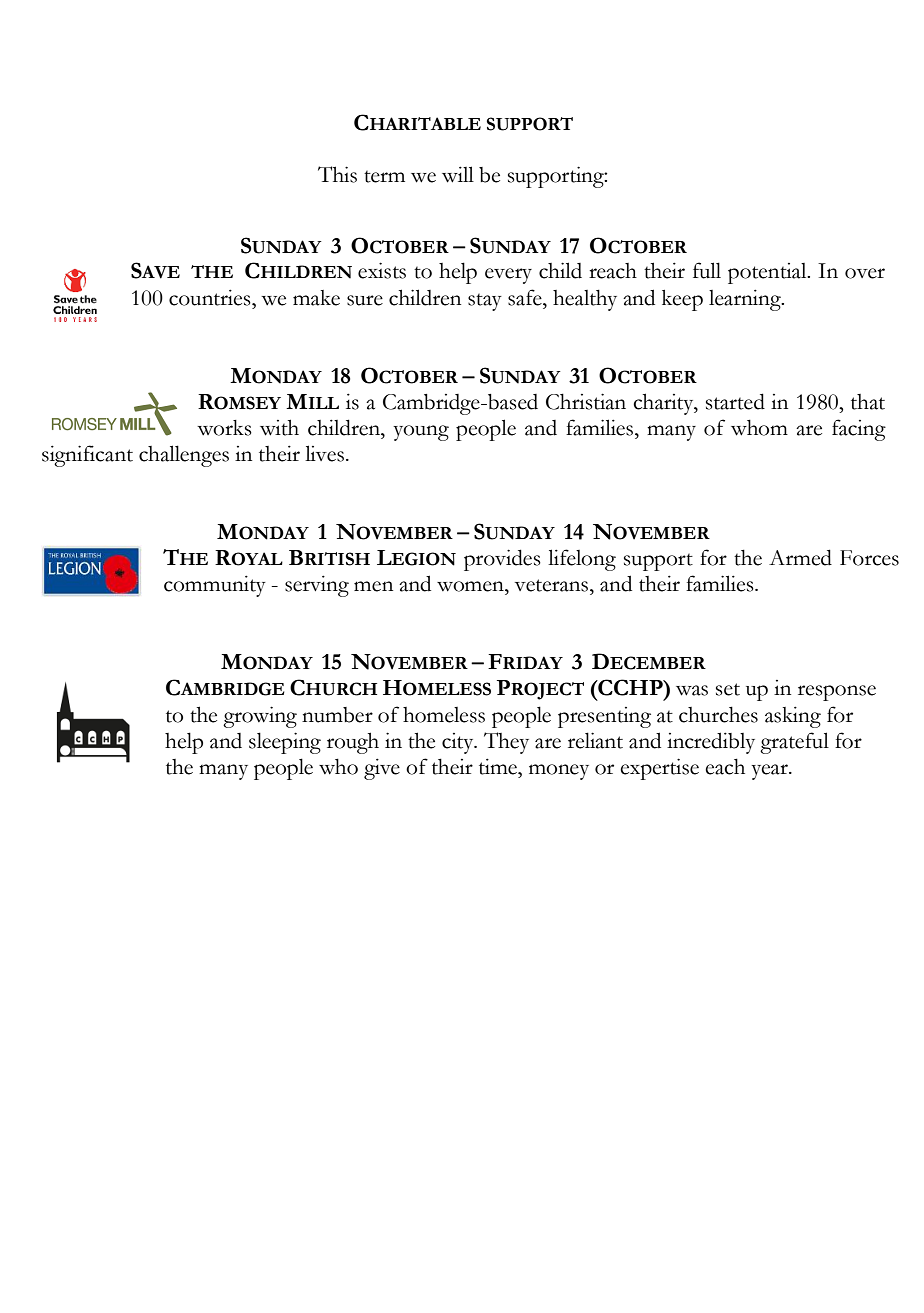 The height and width of the screenshot is (1313, 924). What do you see at coordinates (471, 586) in the screenshot?
I see `women` at bounding box center [471, 586].
